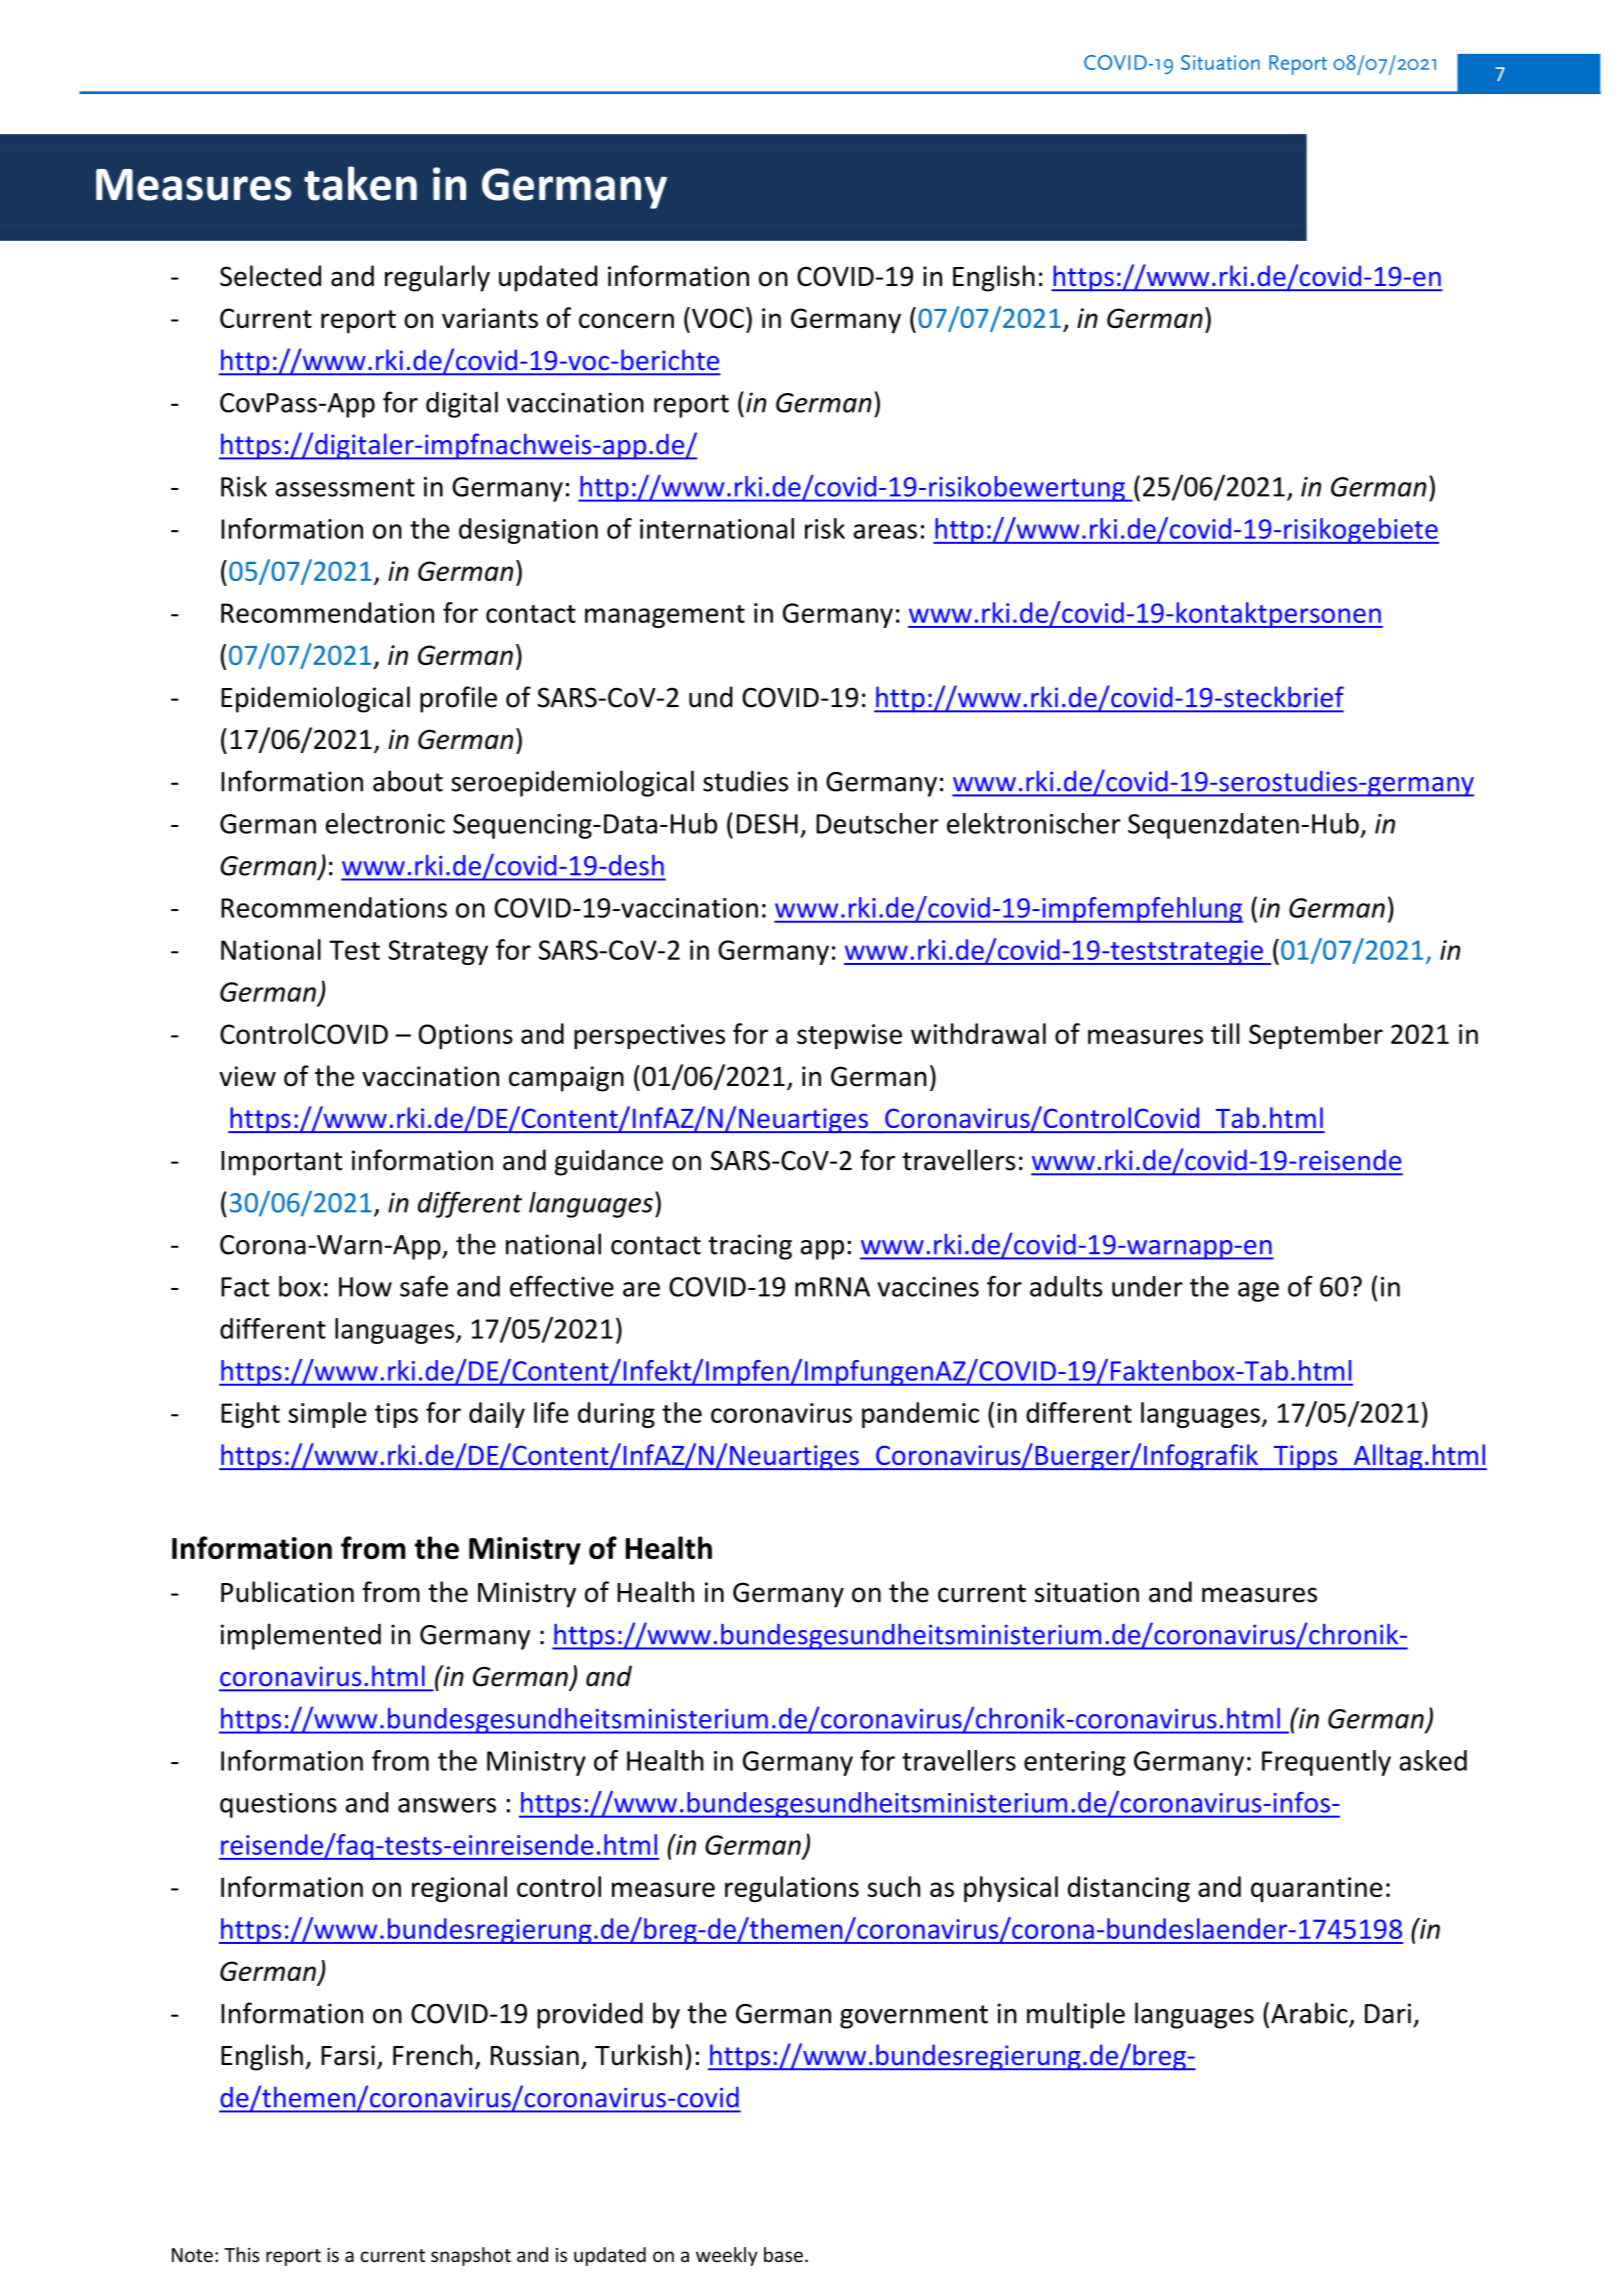  What do you see at coordinates (626, 320) in the document?
I see `concern` at bounding box center [626, 320].
